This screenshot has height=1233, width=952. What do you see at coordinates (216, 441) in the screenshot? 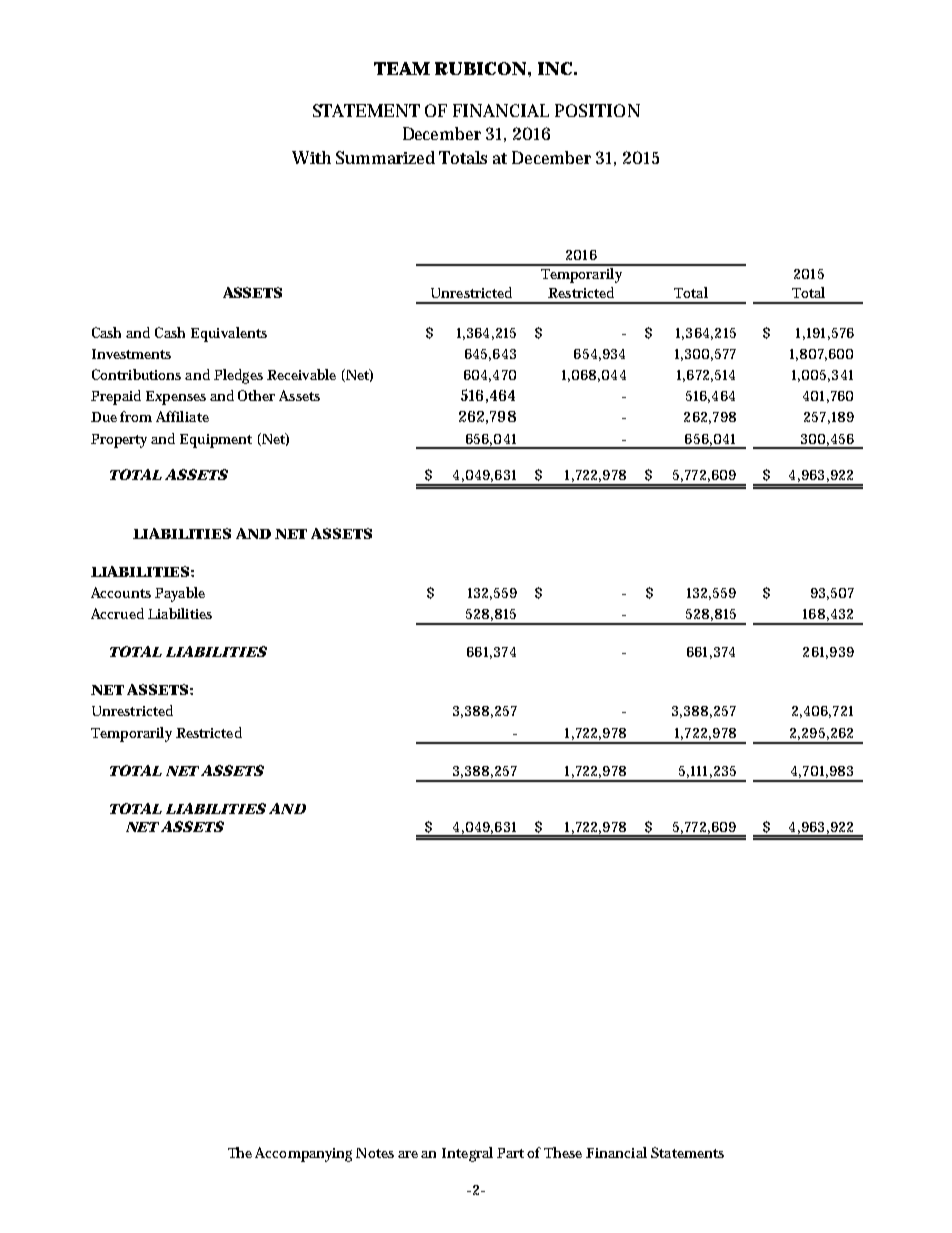
I see `Equipment` at bounding box center [216, 441].
